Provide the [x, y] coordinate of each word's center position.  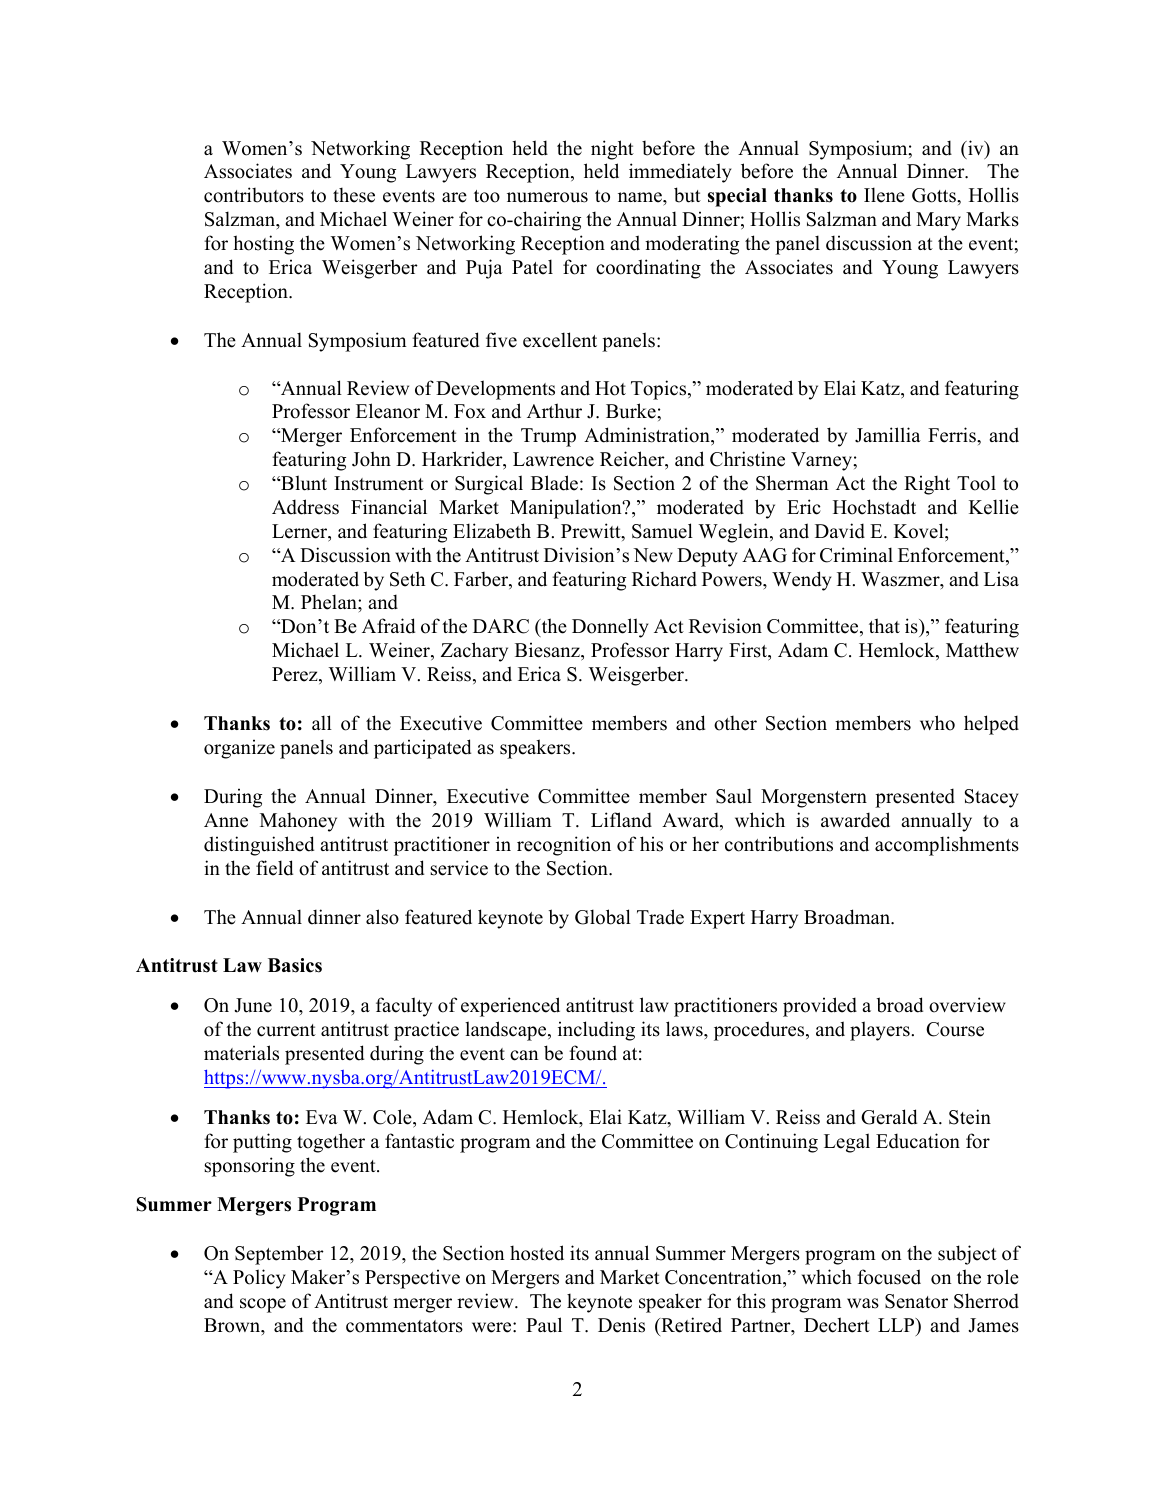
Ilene [884, 195]
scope [263, 1305]
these [354, 195]
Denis [621, 1325]
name [641, 197]
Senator [916, 1301]
